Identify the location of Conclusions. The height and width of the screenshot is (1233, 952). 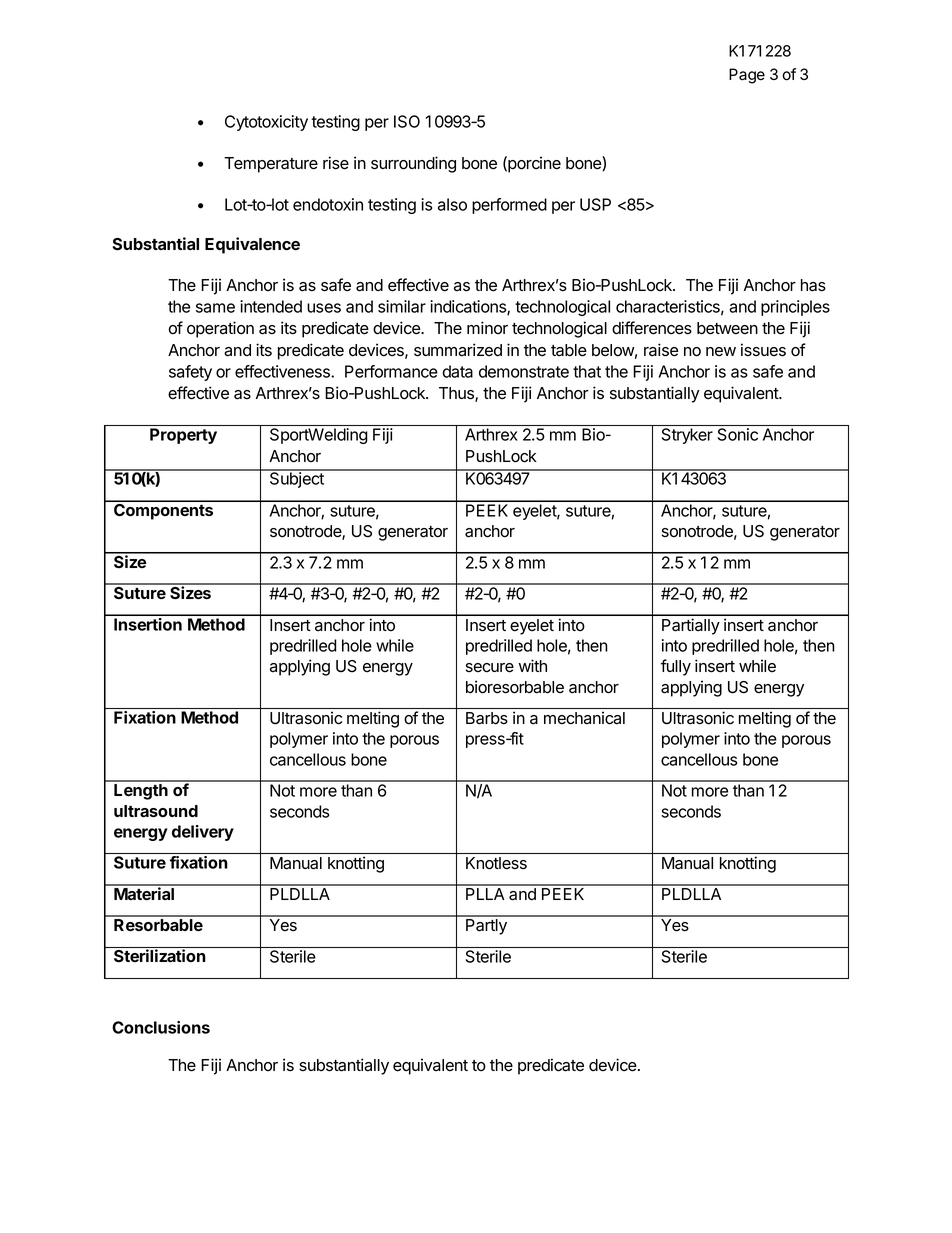
(161, 1027).
